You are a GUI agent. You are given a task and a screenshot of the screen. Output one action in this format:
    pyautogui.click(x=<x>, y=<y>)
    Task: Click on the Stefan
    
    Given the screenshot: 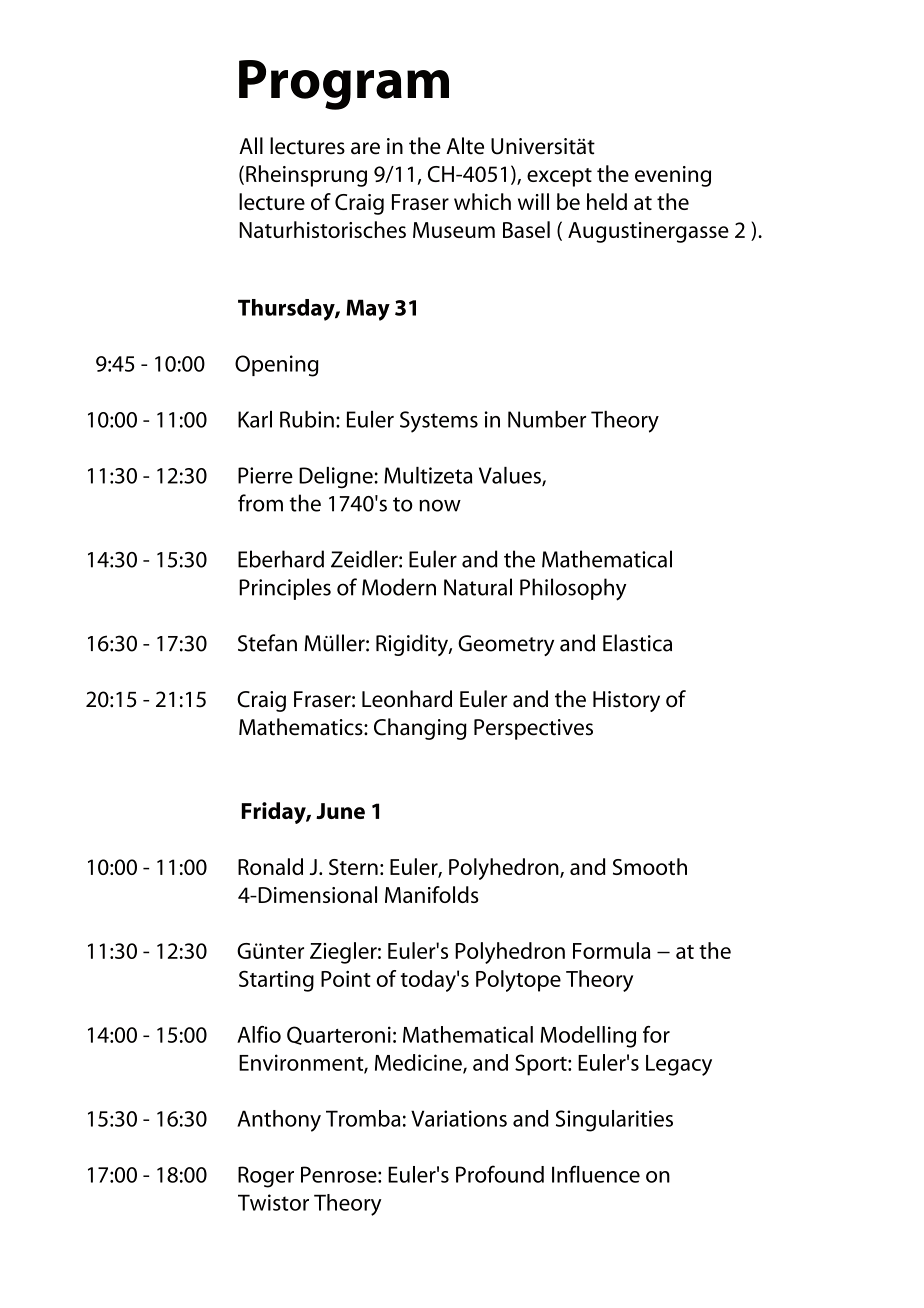 What is the action you would take?
    pyautogui.click(x=267, y=643)
